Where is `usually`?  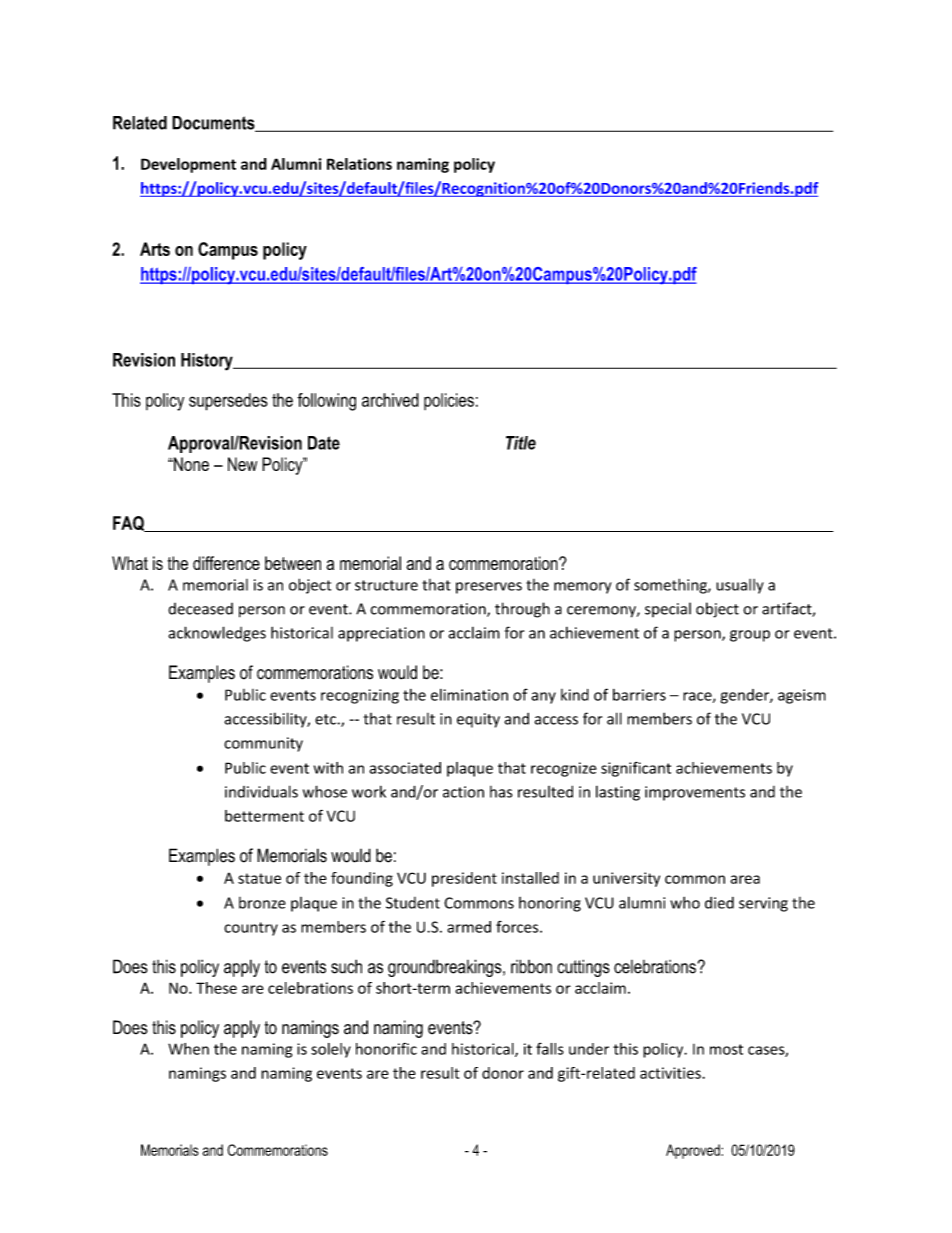
usually is located at coordinates (740, 586).
